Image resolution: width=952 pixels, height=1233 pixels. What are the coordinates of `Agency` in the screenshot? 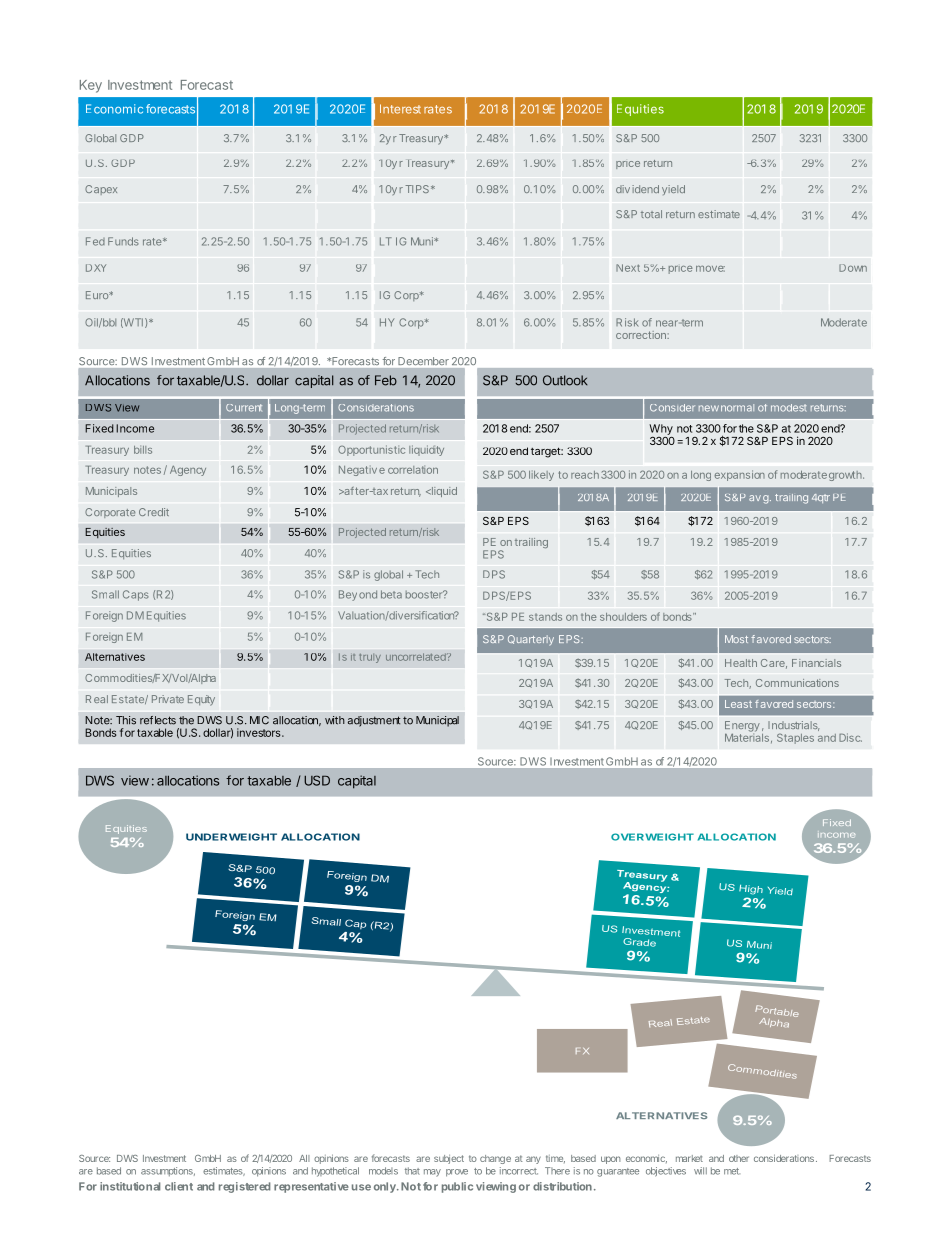 It's located at (188, 471).
